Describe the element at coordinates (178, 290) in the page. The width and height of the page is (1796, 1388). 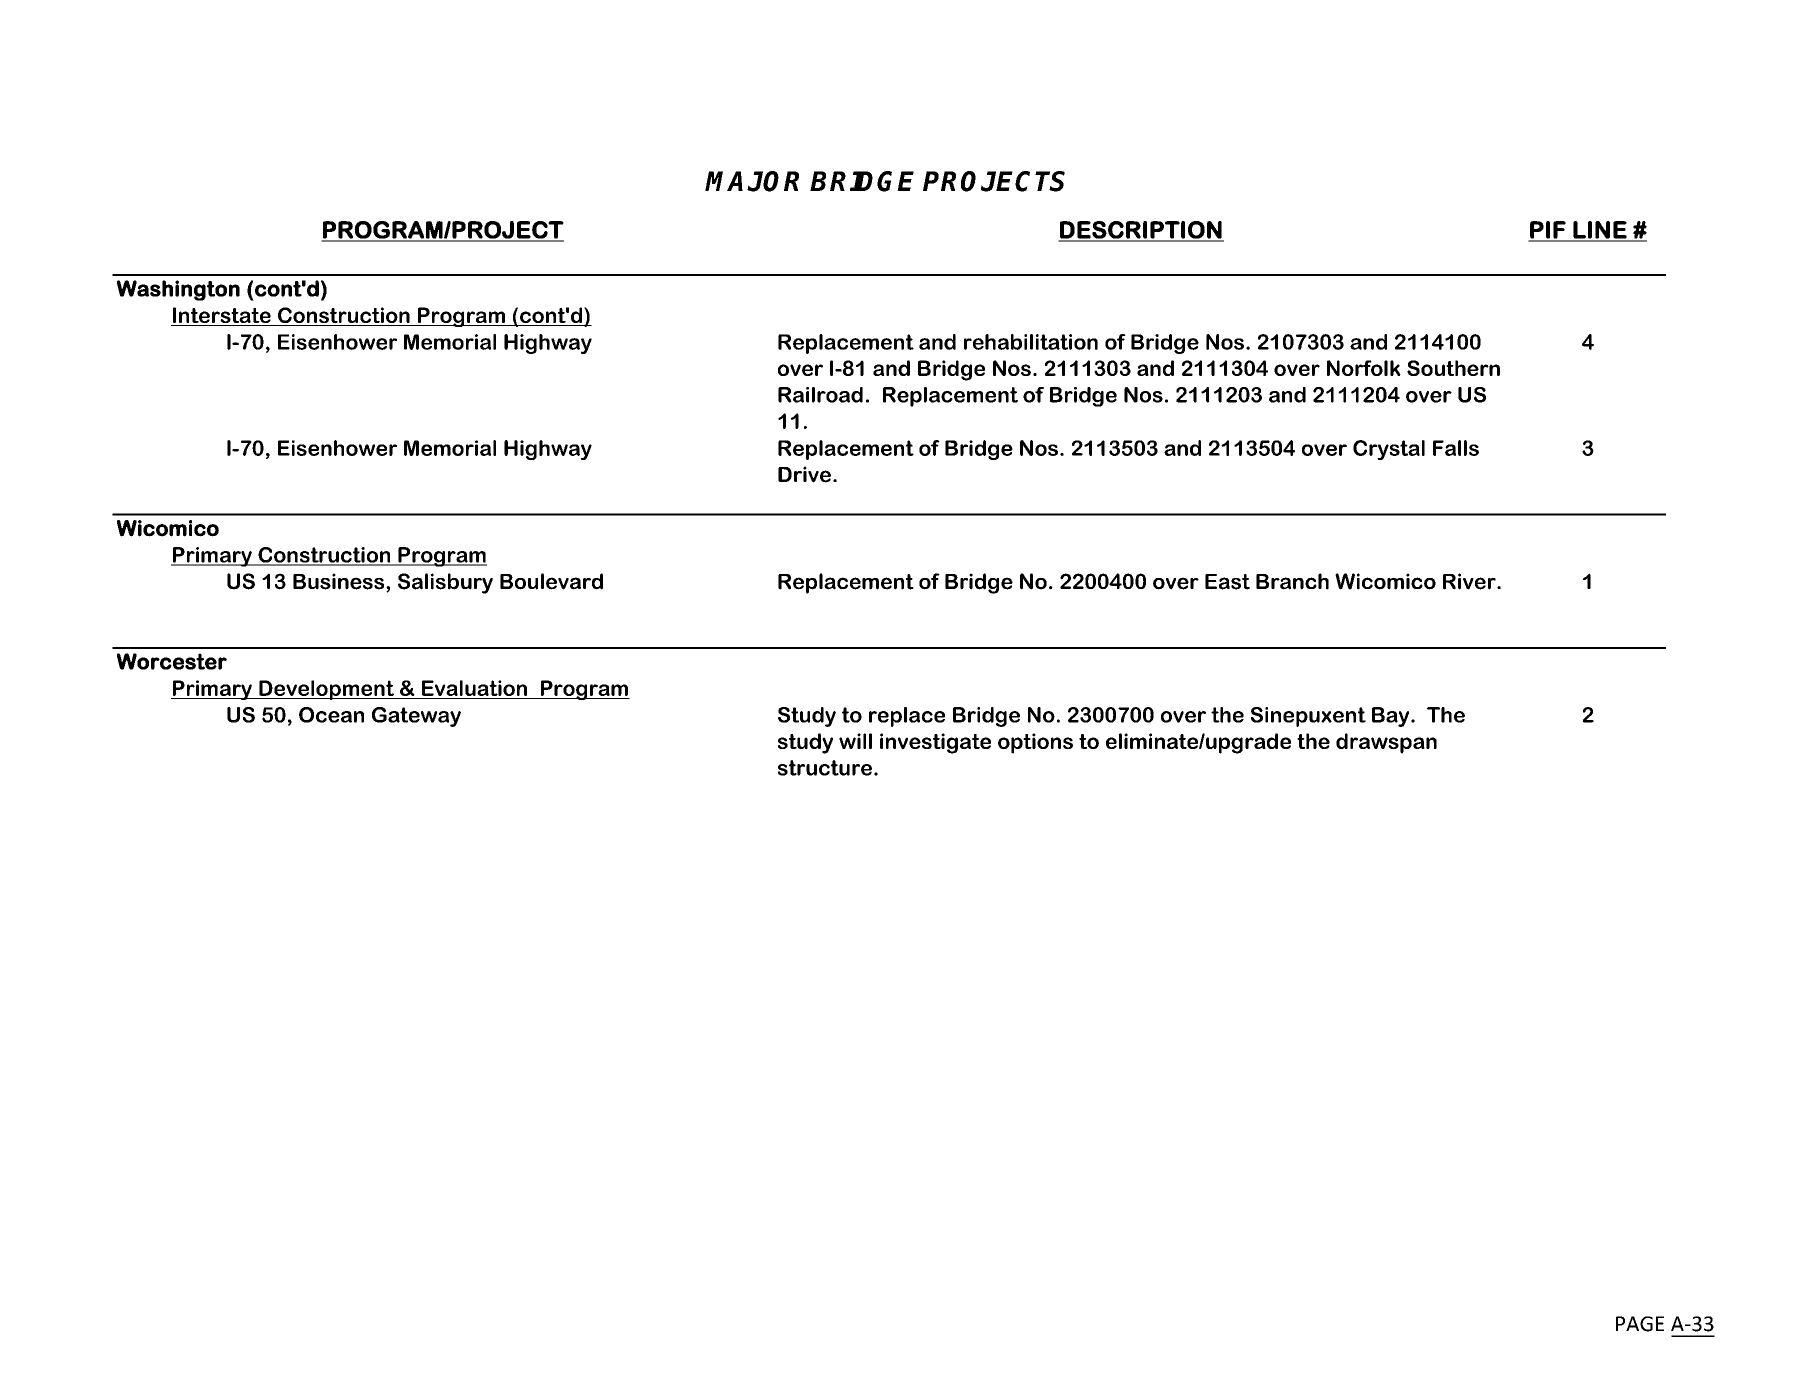
I see `Washington` at that location.
